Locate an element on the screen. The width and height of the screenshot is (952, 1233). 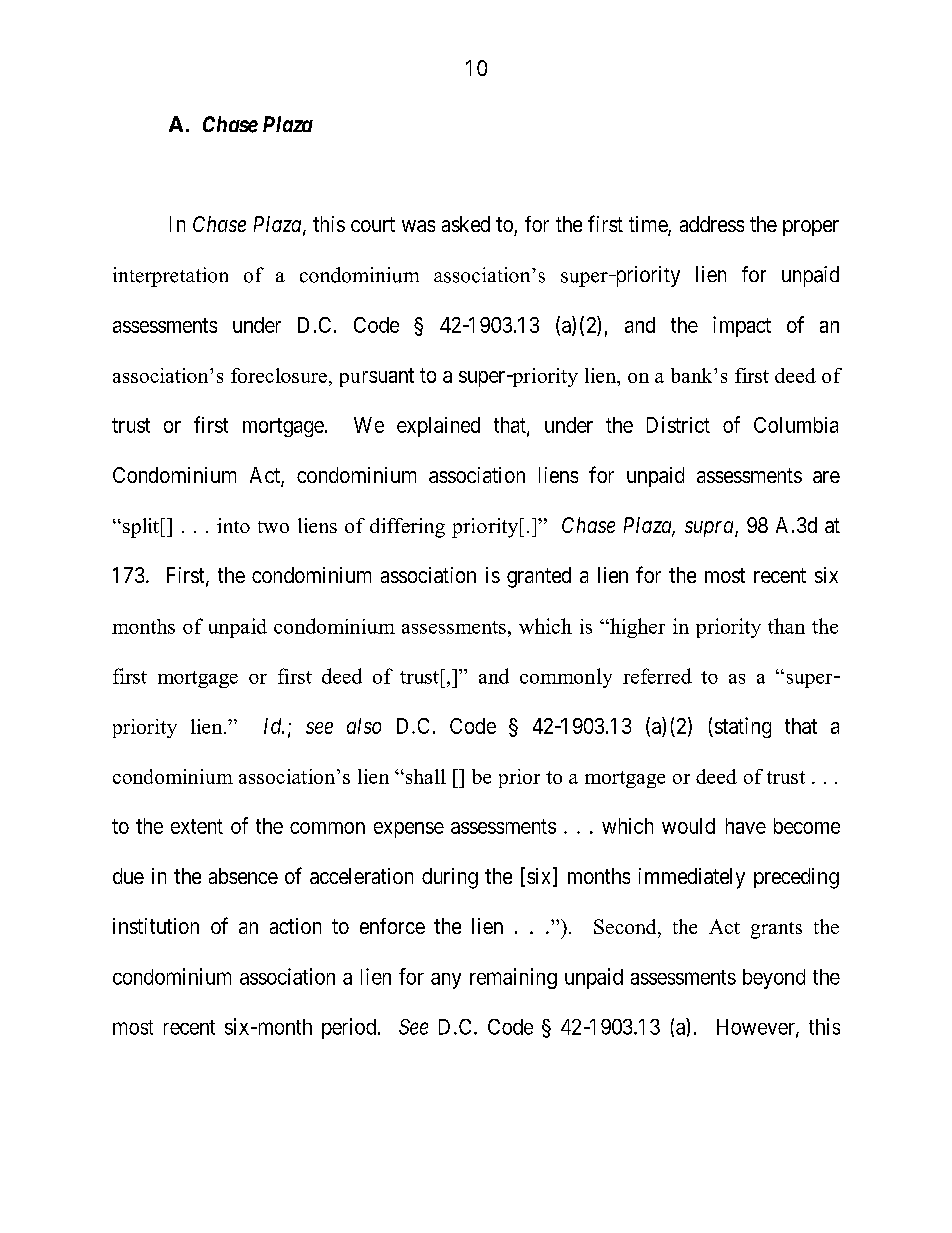
extent is located at coordinates (197, 826).
